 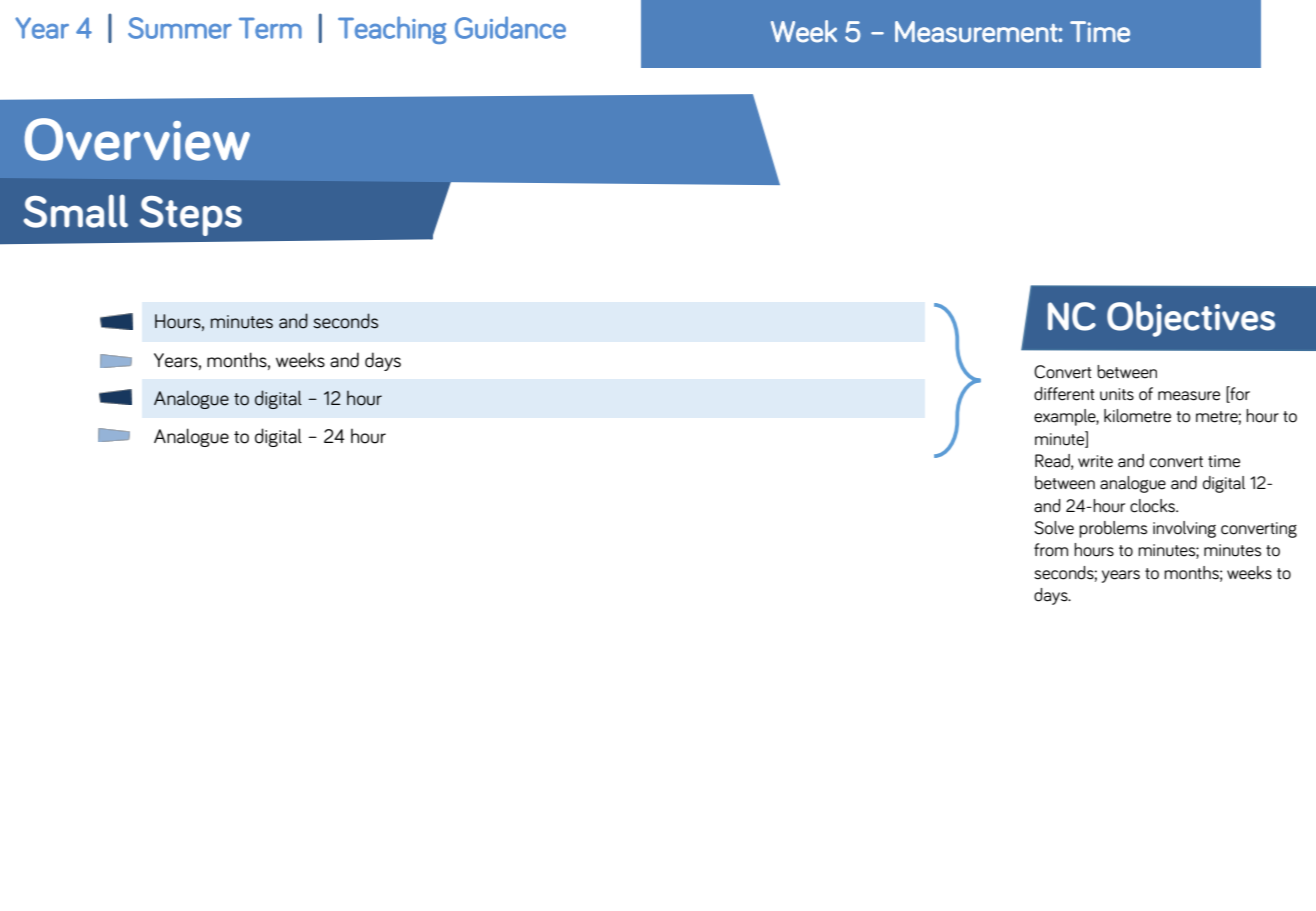 What do you see at coordinates (510, 27) in the image?
I see `Guidance` at bounding box center [510, 27].
